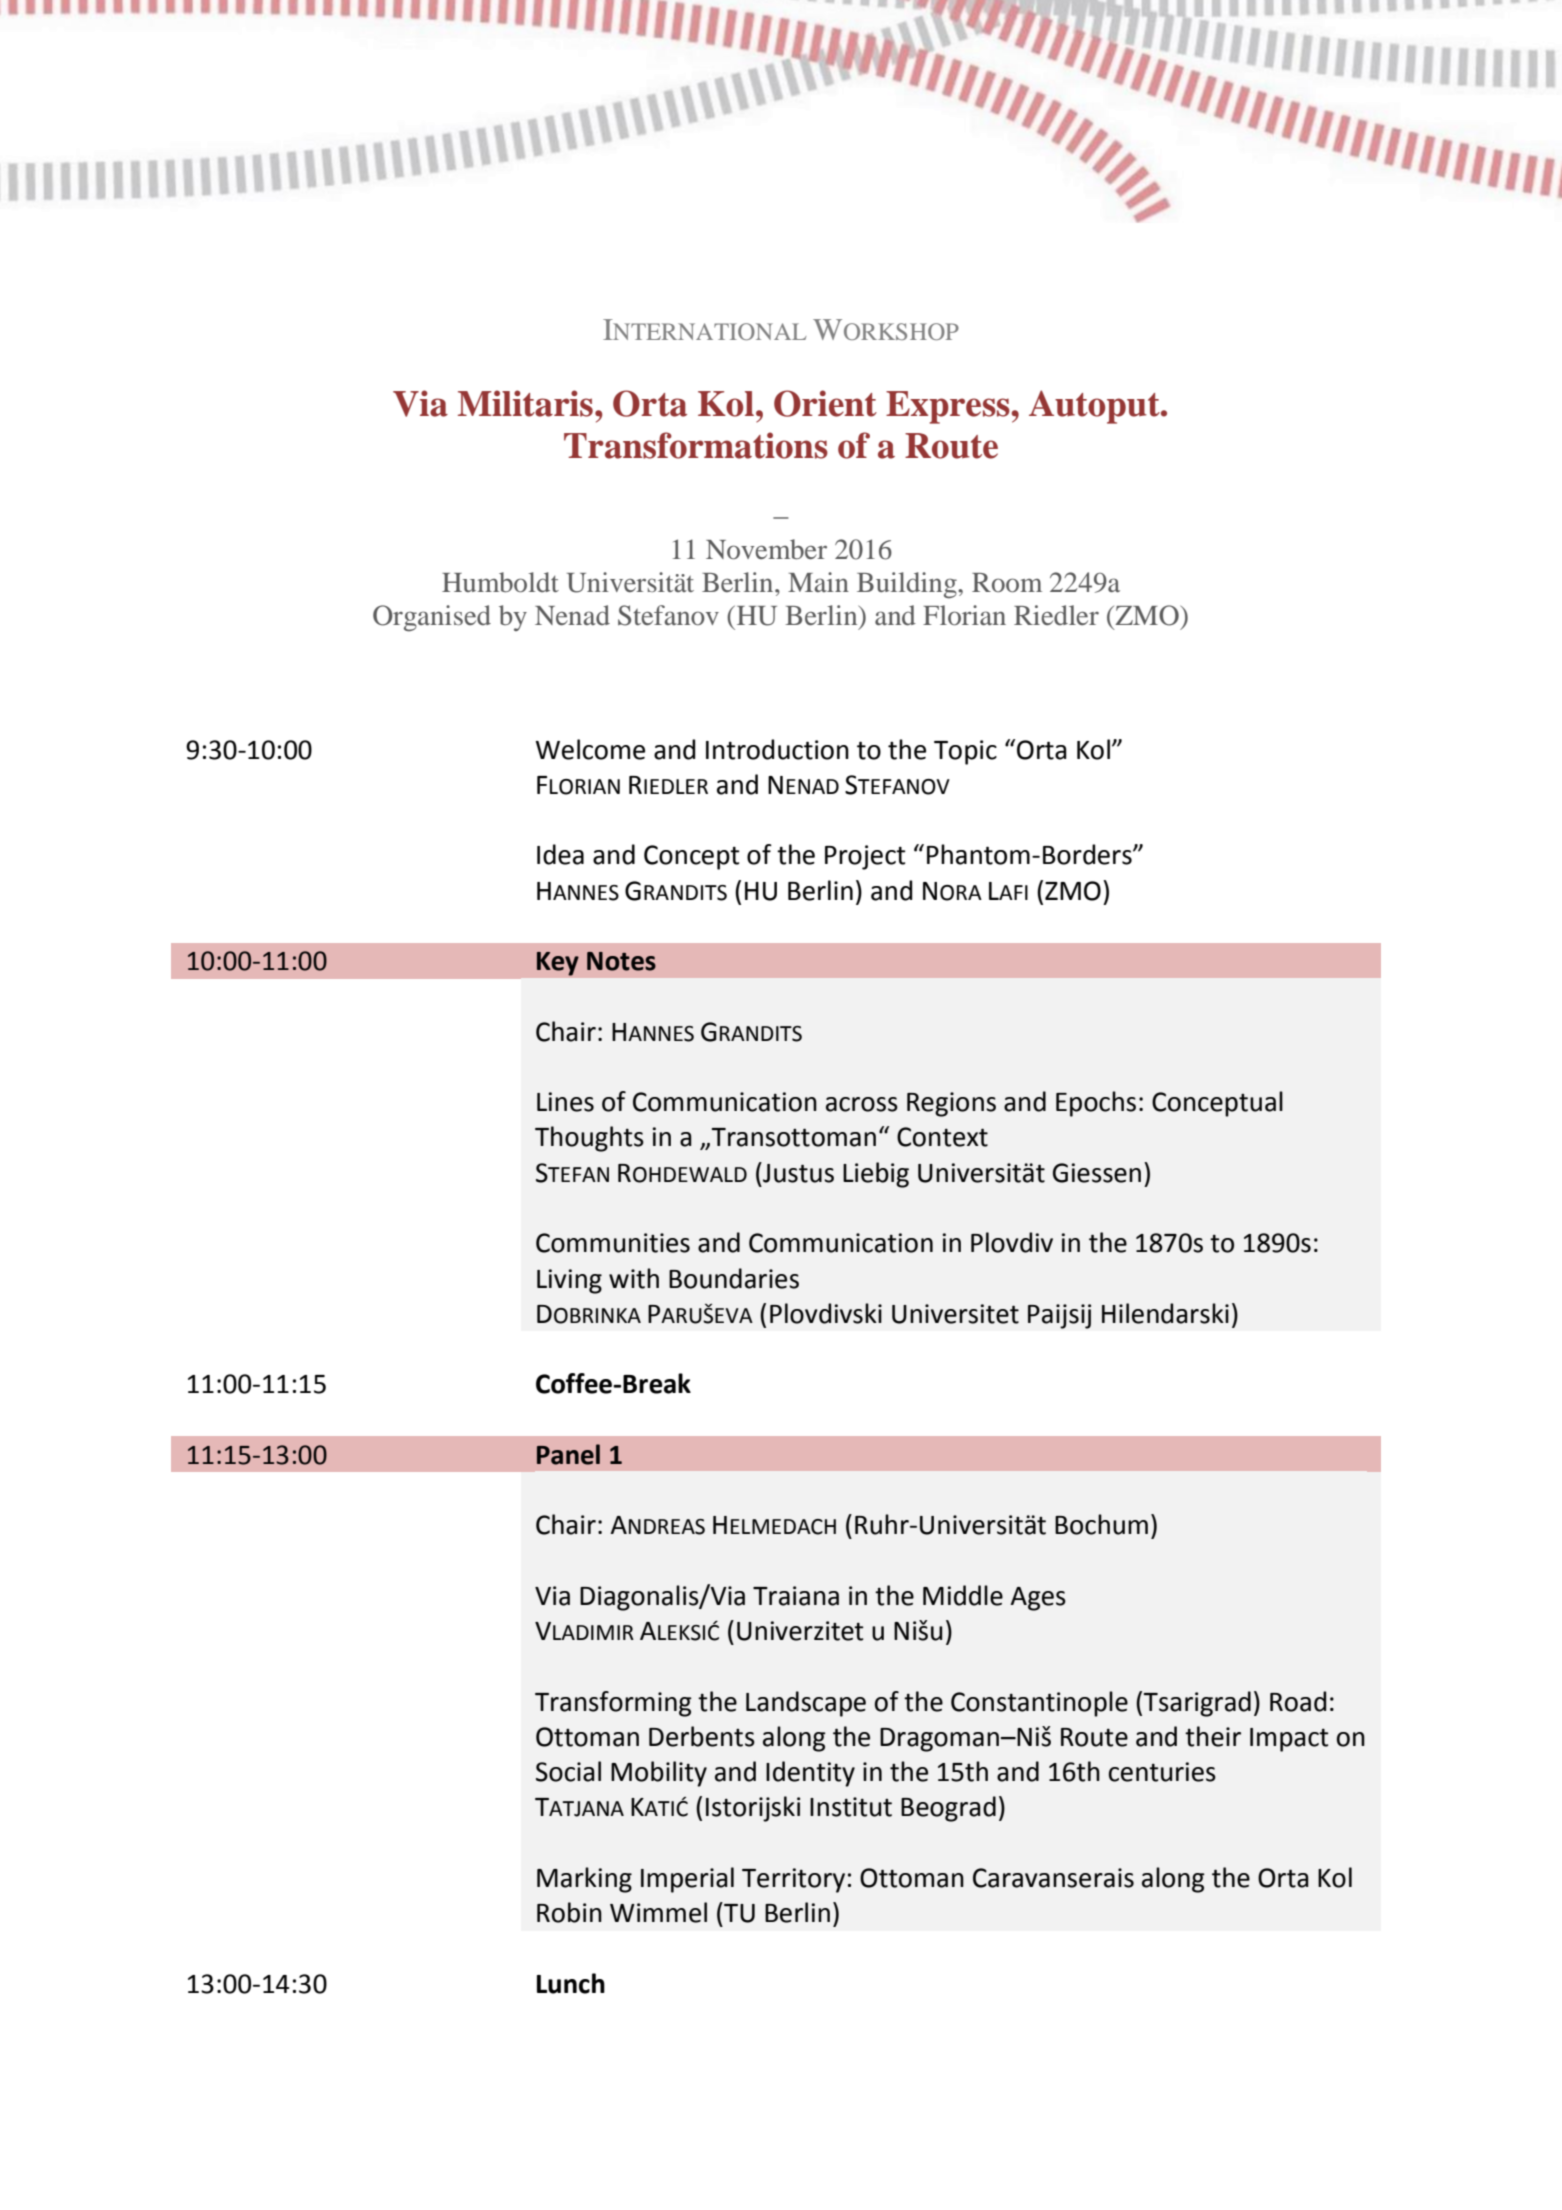  Describe the element at coordinates (865, 857) in the screenshot. I see `Project` at that location.
